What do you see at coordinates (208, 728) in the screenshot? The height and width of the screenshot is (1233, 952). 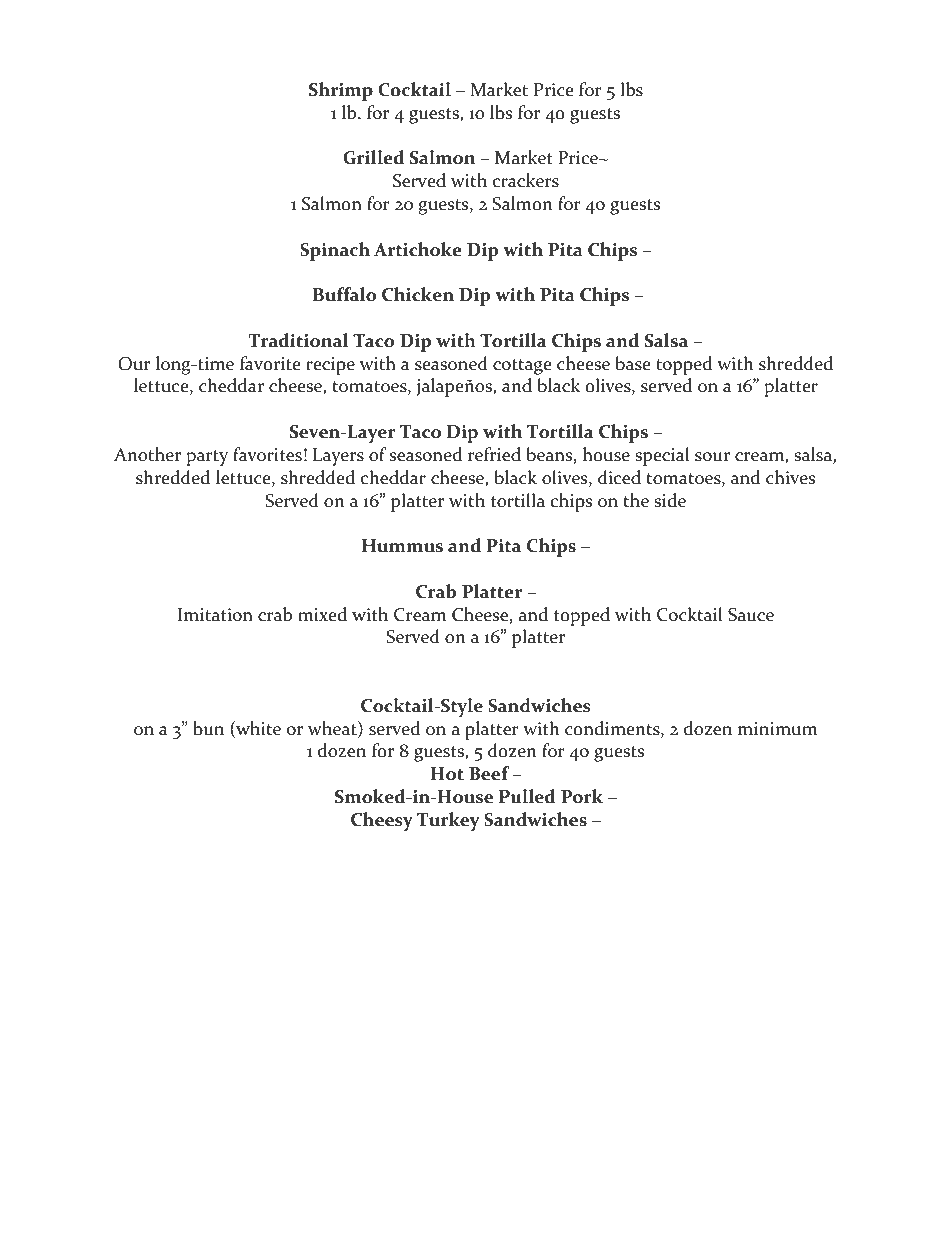 I see `bun` at bounding box center [208, 728].
